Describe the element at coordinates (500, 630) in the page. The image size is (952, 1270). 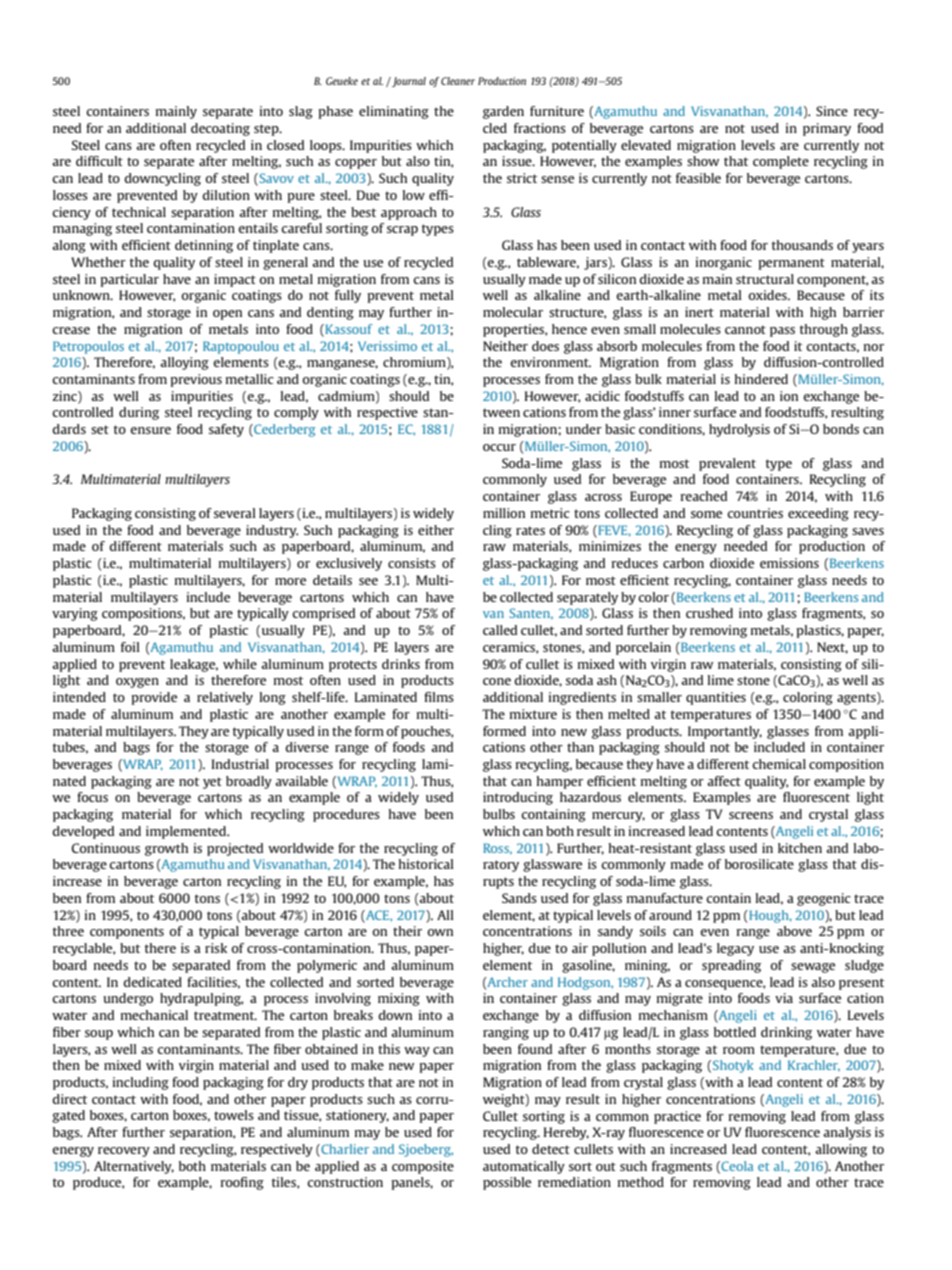
I see `called` at that location.
